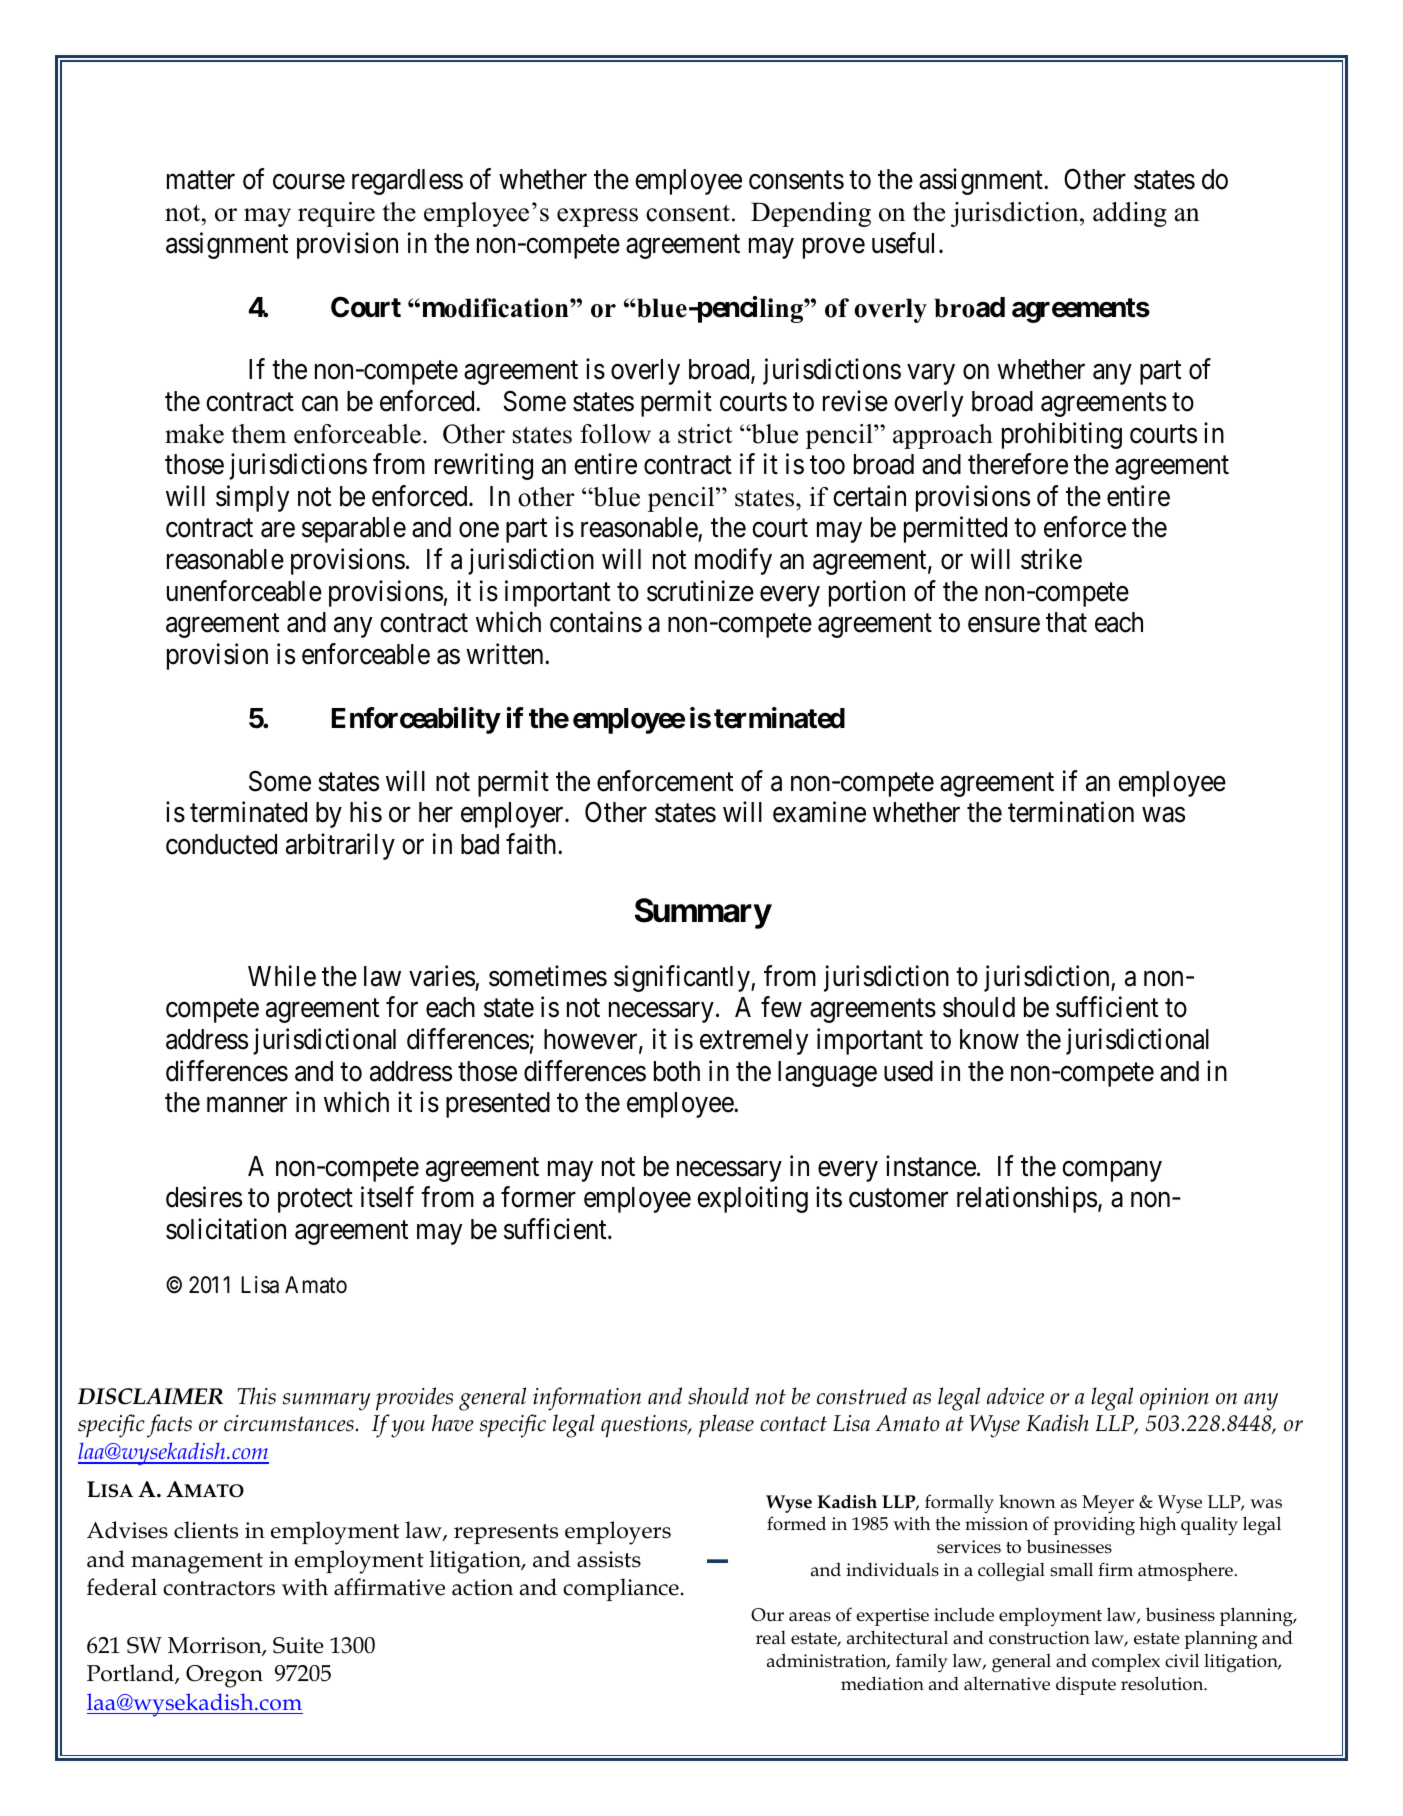  What do you see at coordinates (197, 1563) in the page?
I see `management` at bounding box center [197, 1563].
